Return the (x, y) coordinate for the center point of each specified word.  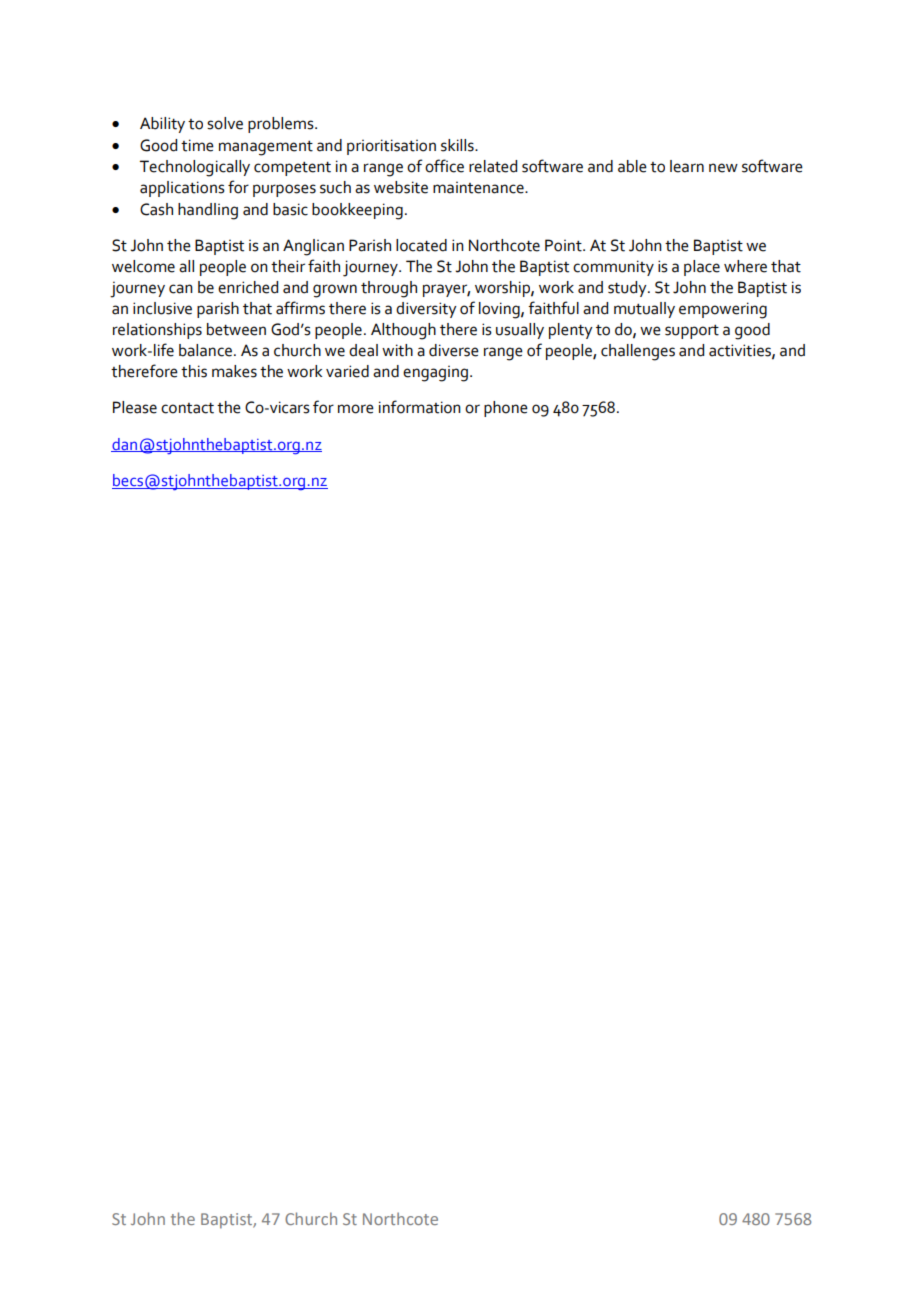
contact (187, 408)
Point (564, 245)
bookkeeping (357, 211)
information (420, 407)
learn (687, 166)
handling (208, 211)
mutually (644, 310)
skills (458, 145)
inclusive (162, 308)
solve (225, 123)
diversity (426, 310)
